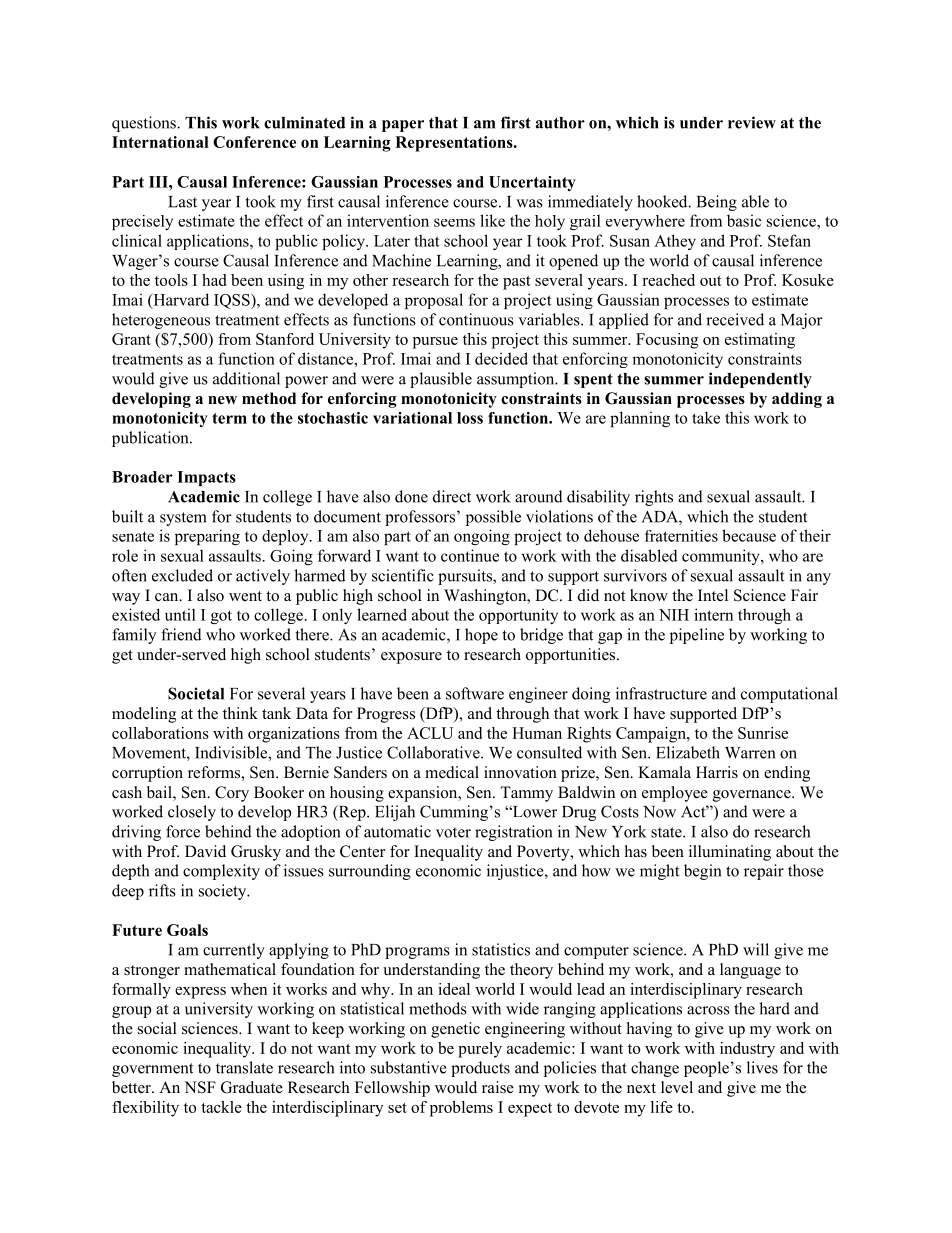 This page has width=952, height=1233. Describe the element at coordinates (752, 122) in the page. I see `review` at that location.
